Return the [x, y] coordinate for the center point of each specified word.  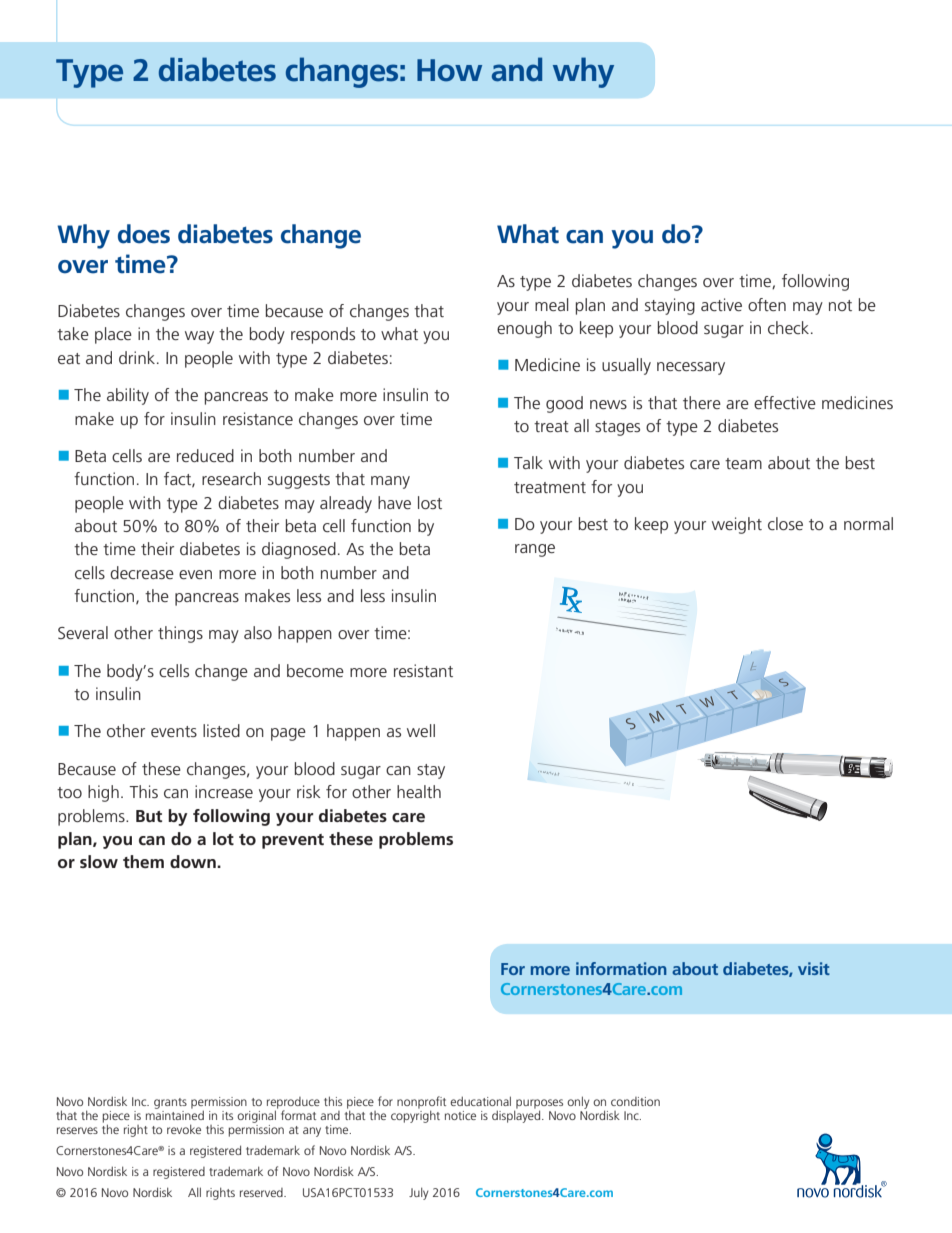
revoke [184, 1129]
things [180, 634]
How [449, 70]
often [767, 304]
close [785, 523]
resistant [423, 670]
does [144, 234]
